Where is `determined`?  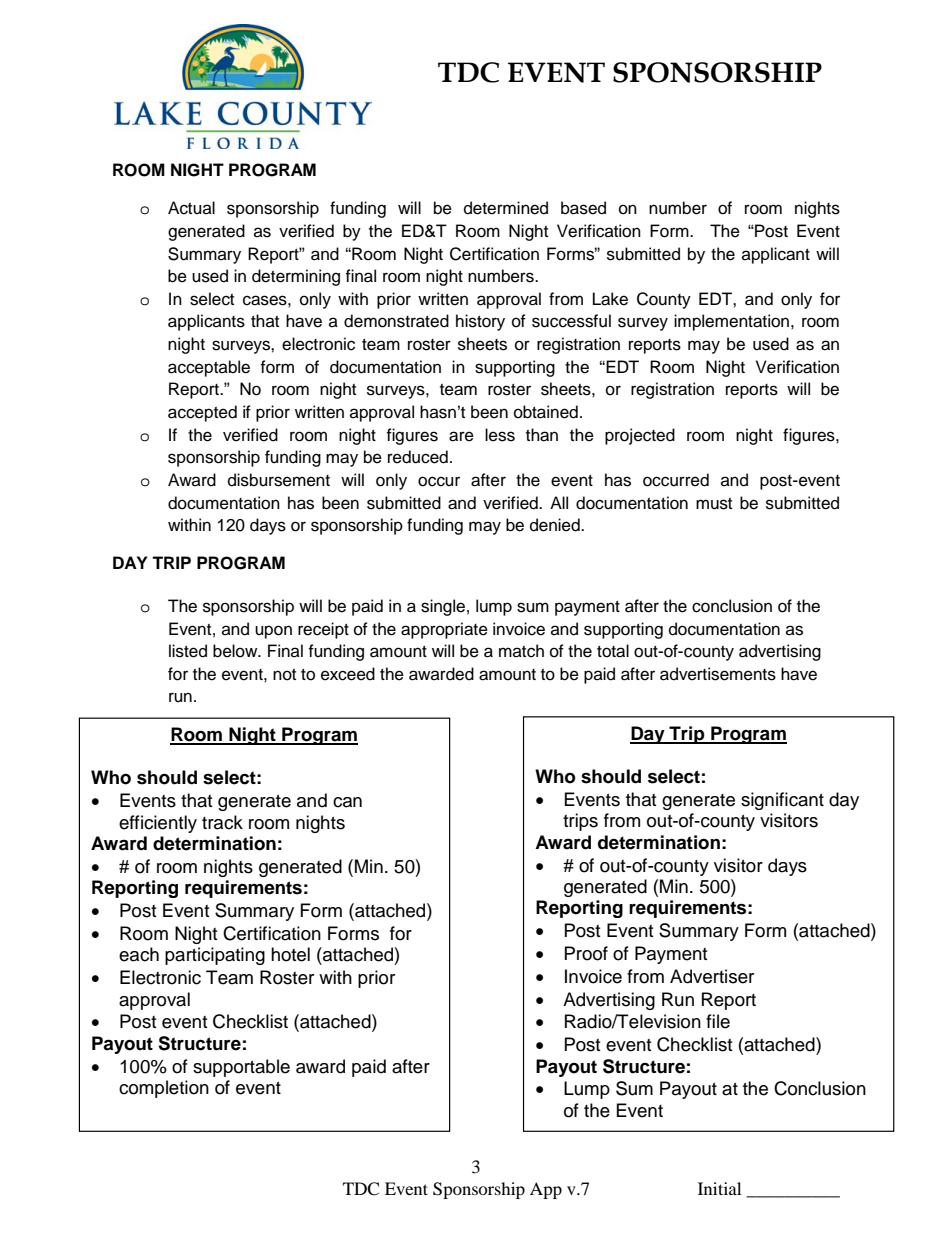 determined is located at coordinates (506, 208).
